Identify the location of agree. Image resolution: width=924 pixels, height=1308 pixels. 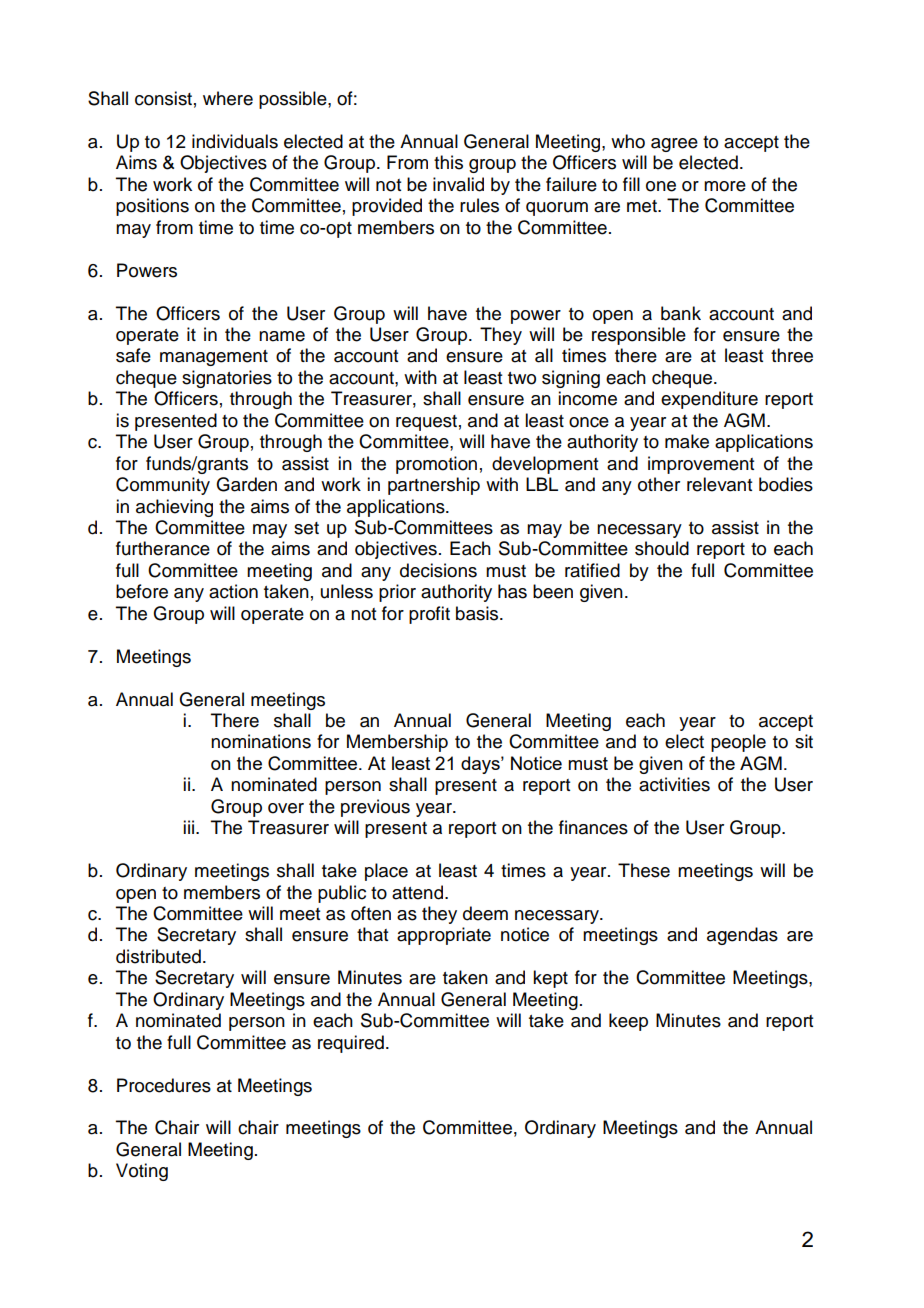
(674, 145).
